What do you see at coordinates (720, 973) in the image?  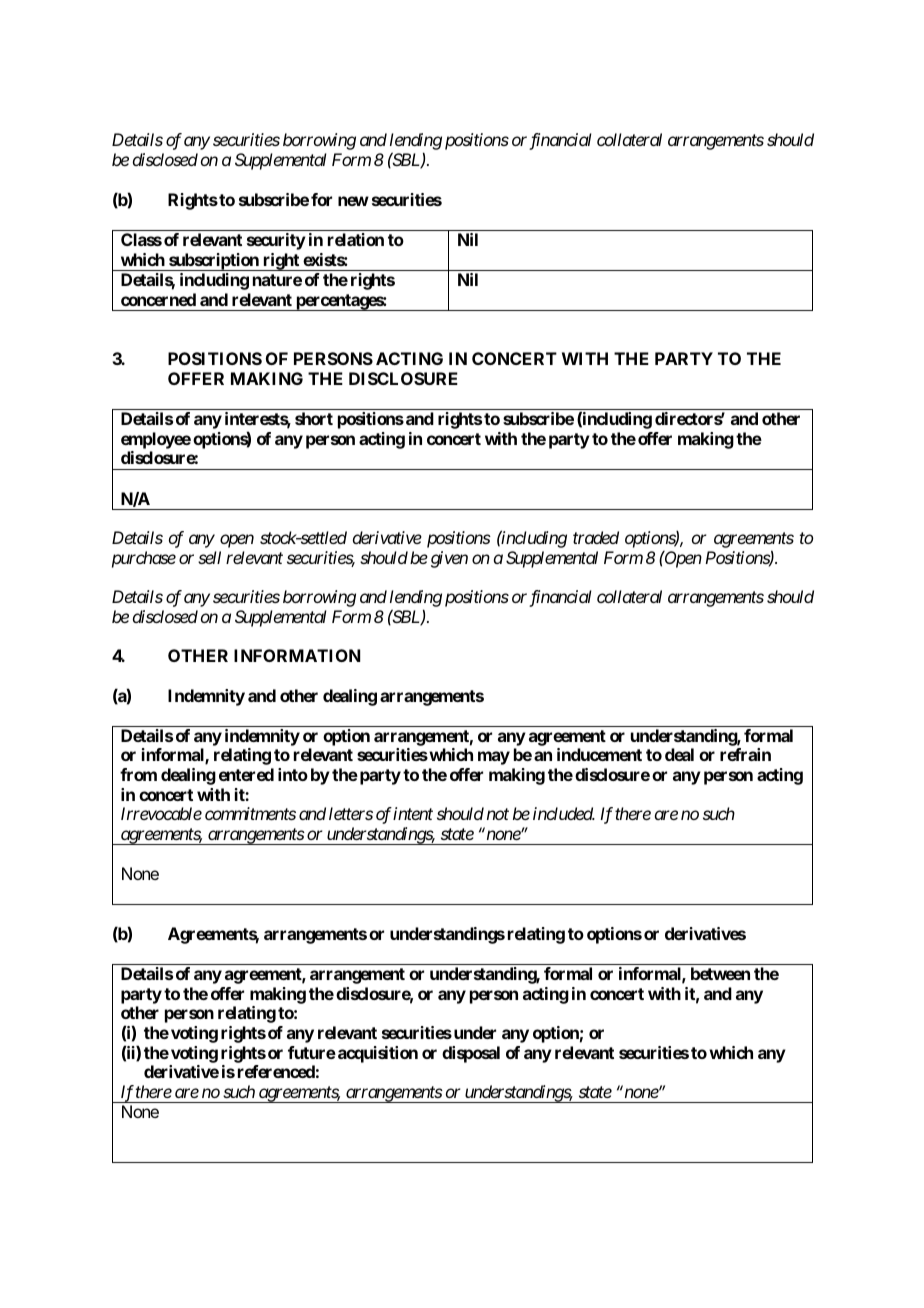 I see `between` at bounding box center [720, 973].
